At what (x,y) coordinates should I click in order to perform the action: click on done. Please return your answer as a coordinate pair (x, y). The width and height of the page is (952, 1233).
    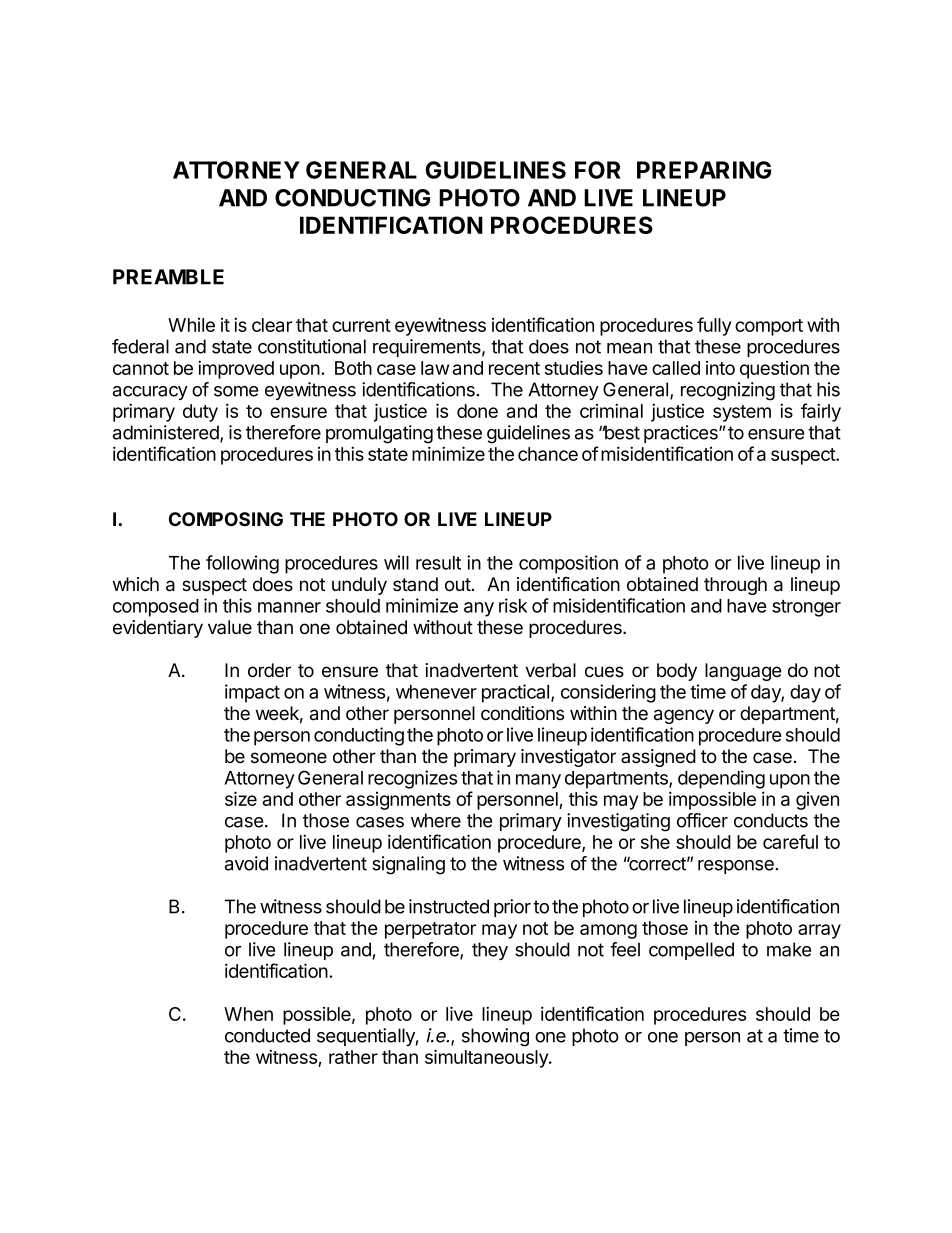
    Looking at the image, I should click on (477, 411).
